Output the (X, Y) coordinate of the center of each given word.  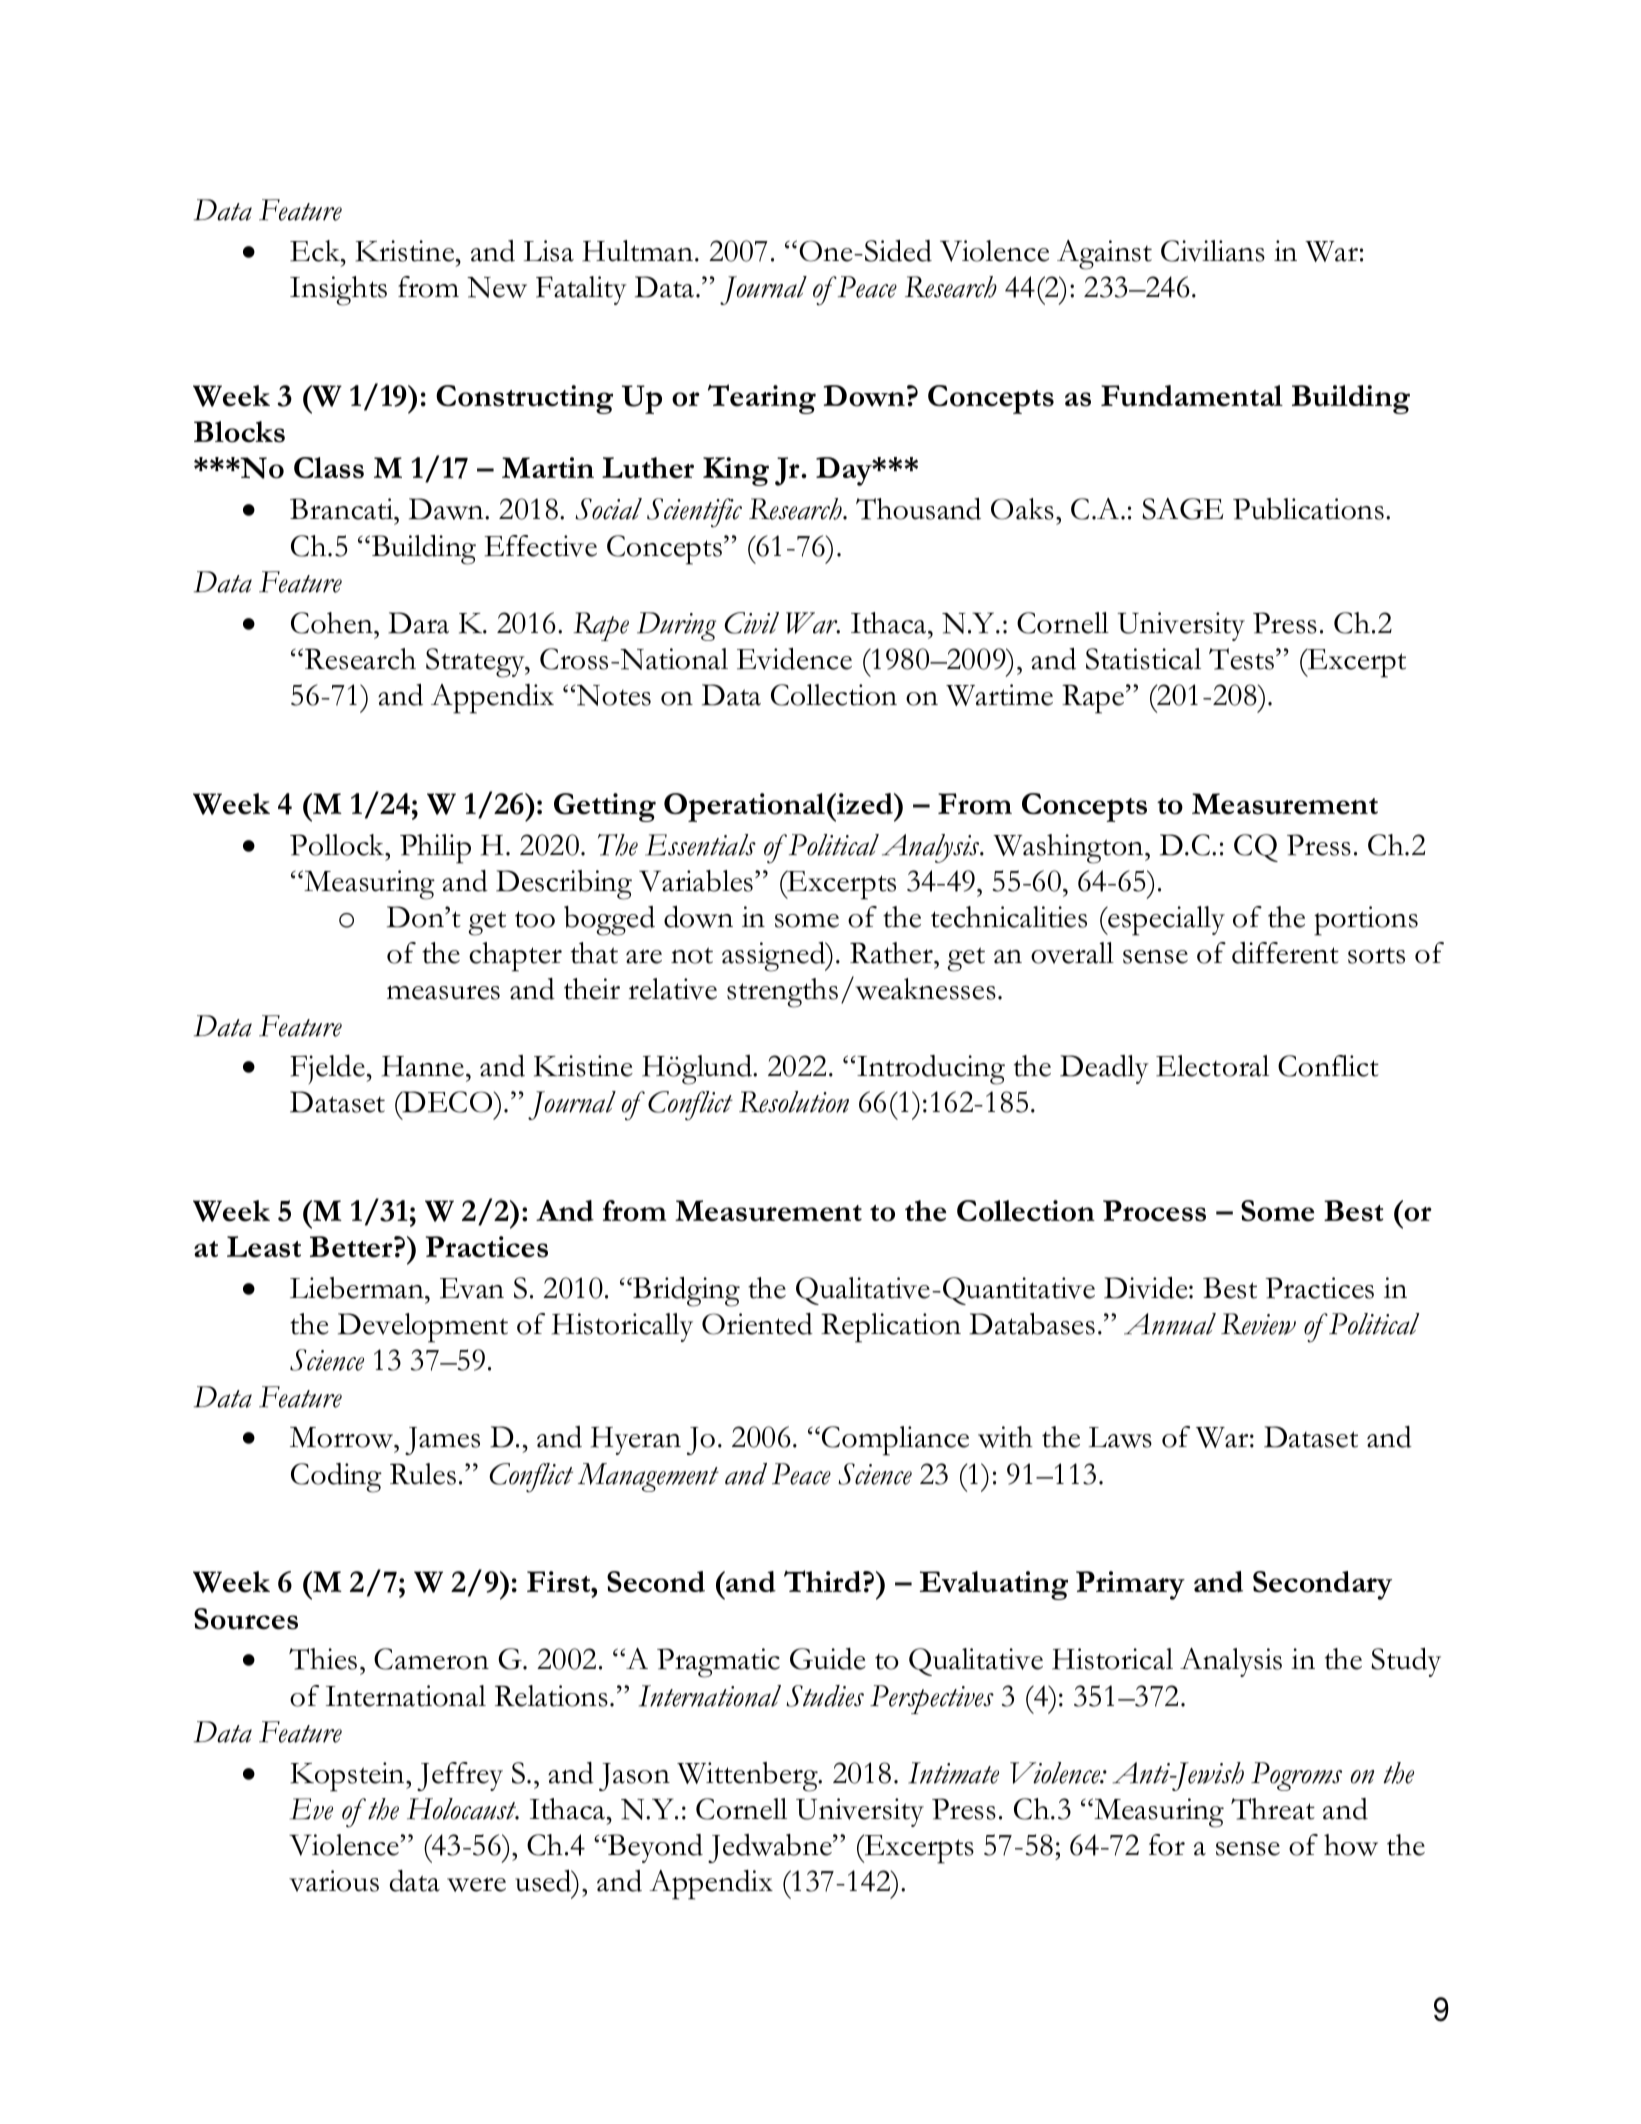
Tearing (762, 399)
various (334, 1881)
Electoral (1212, 1066)
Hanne (423, 1066)
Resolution (794, 1102)
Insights (338, 291)
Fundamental (1192, 396)
